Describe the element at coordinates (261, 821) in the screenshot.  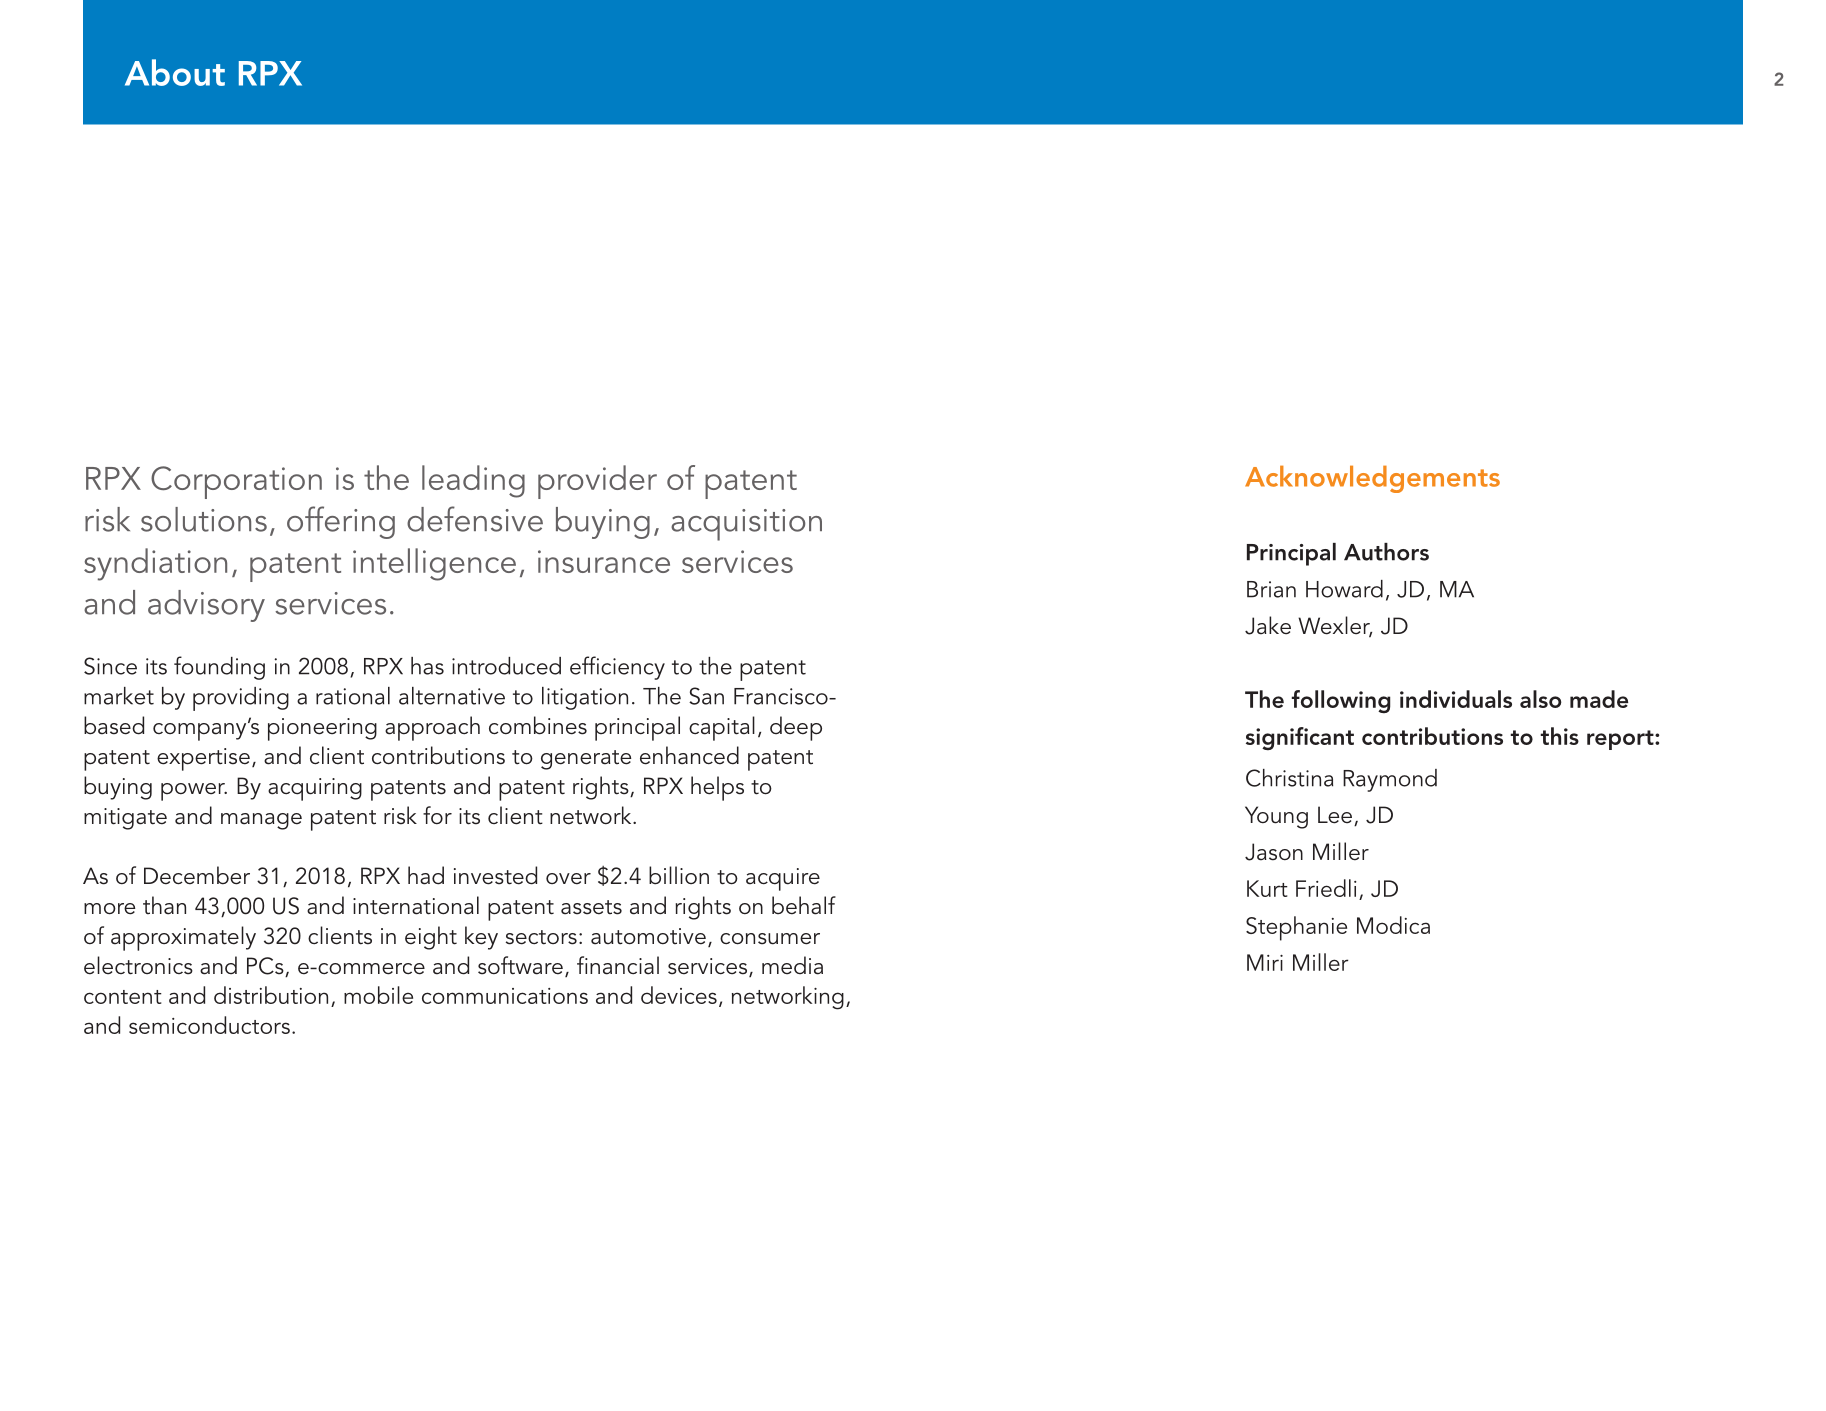
I see `manage` at that location.
